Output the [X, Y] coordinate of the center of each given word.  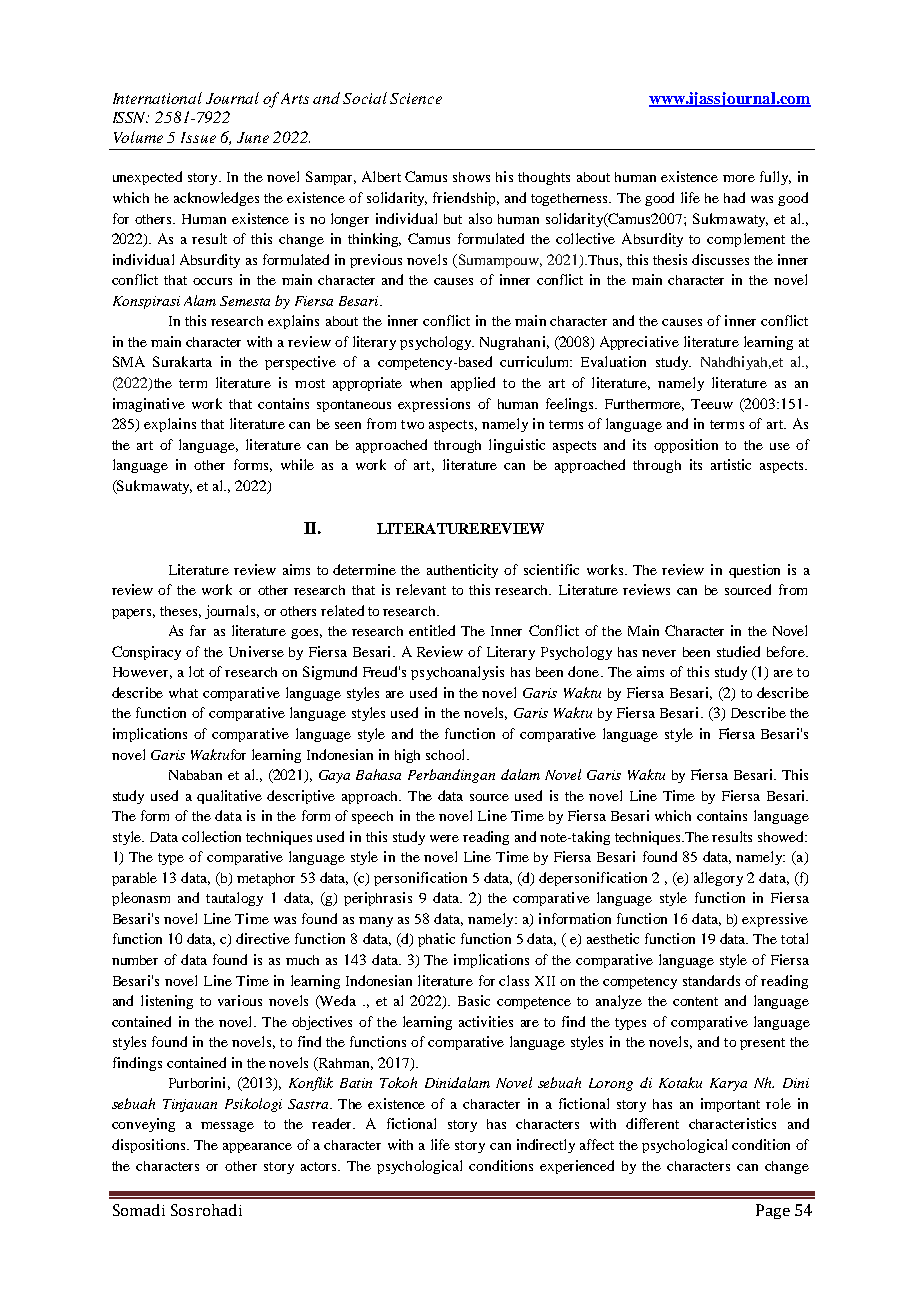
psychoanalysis [457, 673]
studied [738, 651]
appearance [257, 1148]
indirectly [546, 1146]
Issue [198, 137]
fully [775, 178]
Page [773, 1211]
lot [196, 671]
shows [471, 177]
